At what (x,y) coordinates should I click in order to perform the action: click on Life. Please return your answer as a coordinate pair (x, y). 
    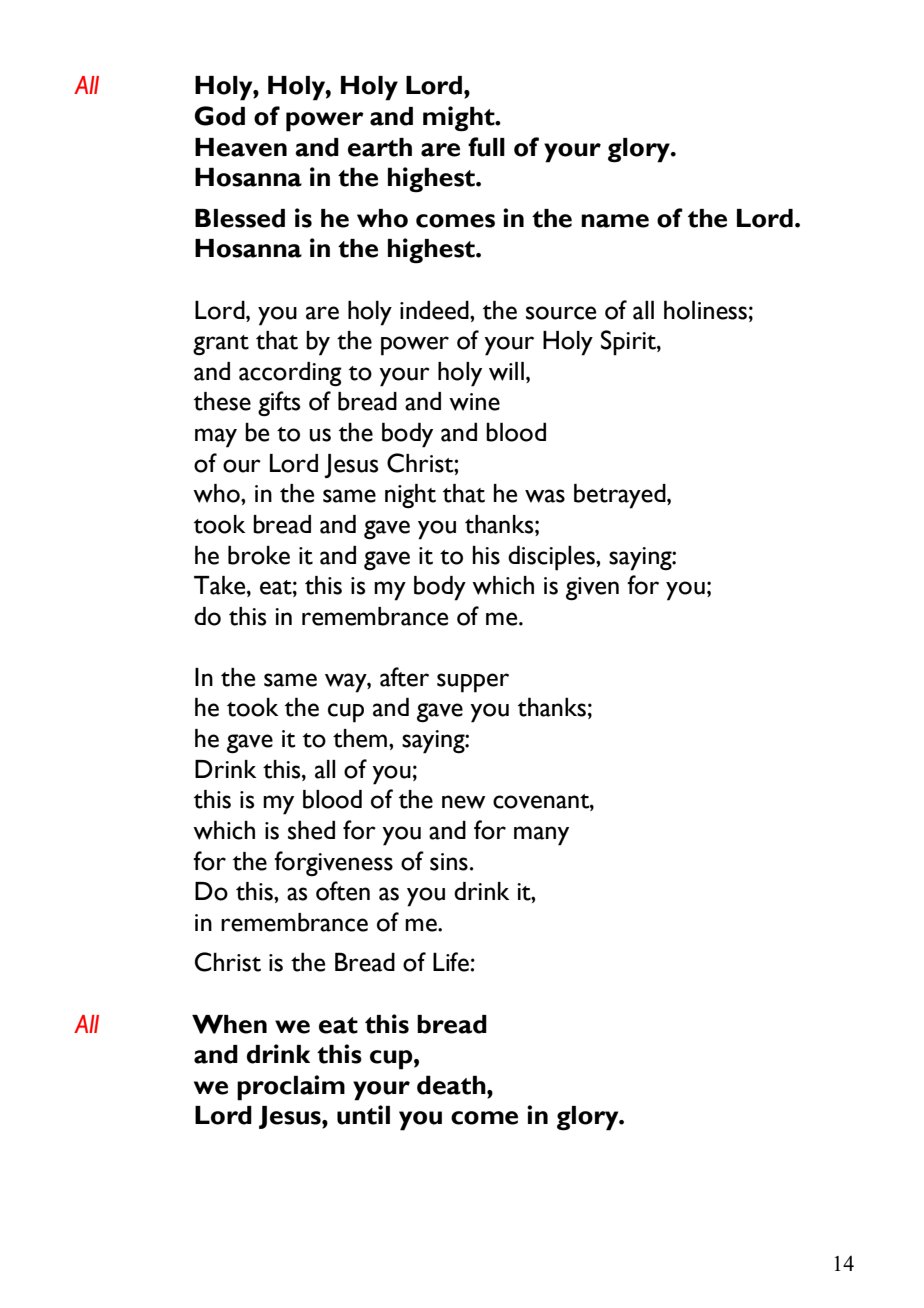
    Looking at the image, I should click on (451, 962).
